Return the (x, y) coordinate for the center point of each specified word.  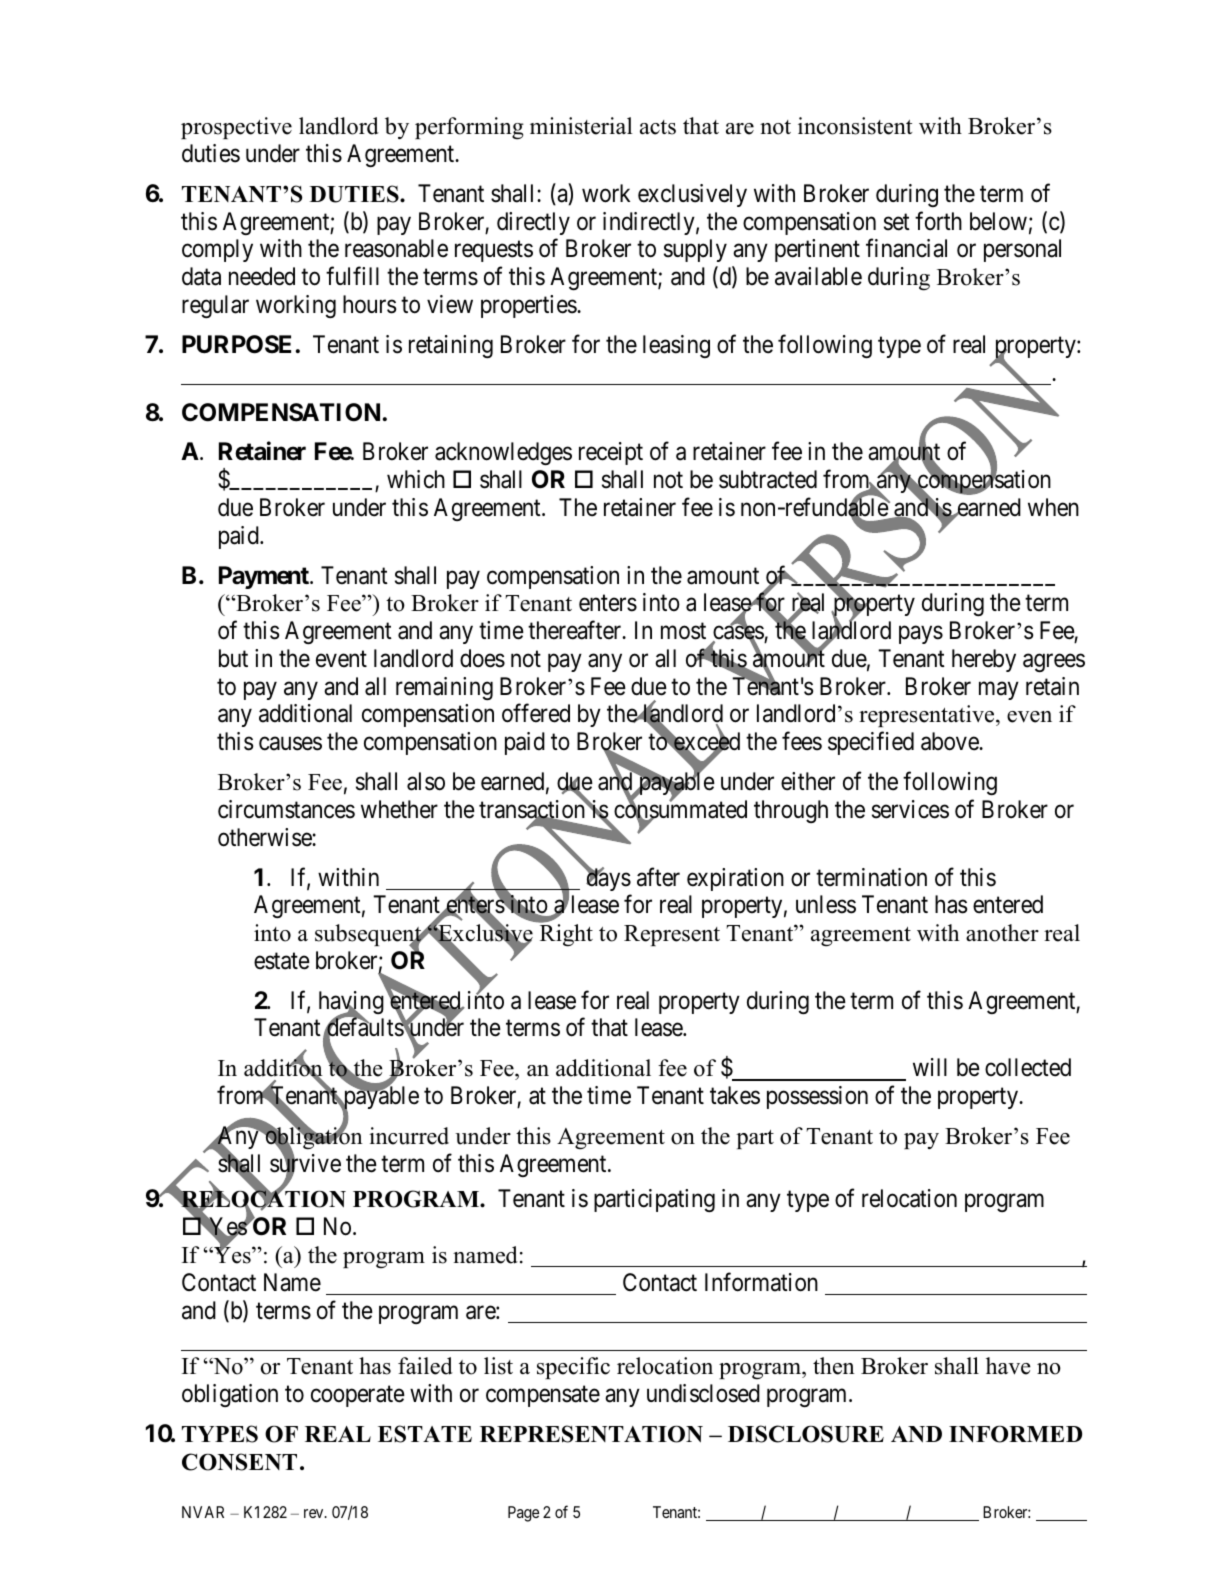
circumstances (286, 809)
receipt (611, 453)
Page (523, 1514)
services (910, 809)
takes (735, 1095)
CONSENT (239, 1462)
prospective (236, 128)
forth (938, 221)
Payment (265, 577)
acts (658, 127)
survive (305, 1164)
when (1053, 507)
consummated (680, 810)
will (930, 1067)
